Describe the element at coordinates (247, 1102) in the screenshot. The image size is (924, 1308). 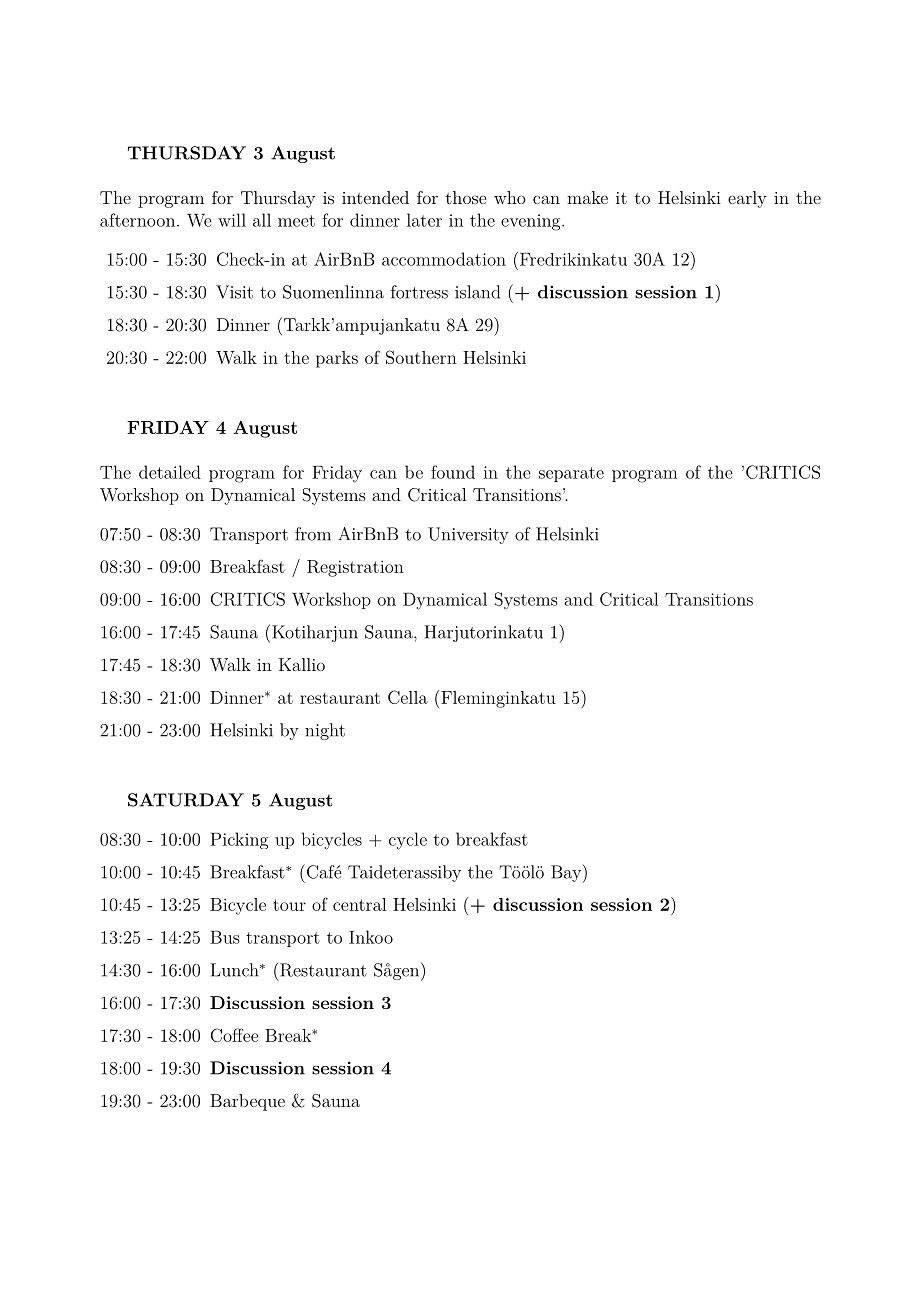
I see `Barbeque` at that location.
